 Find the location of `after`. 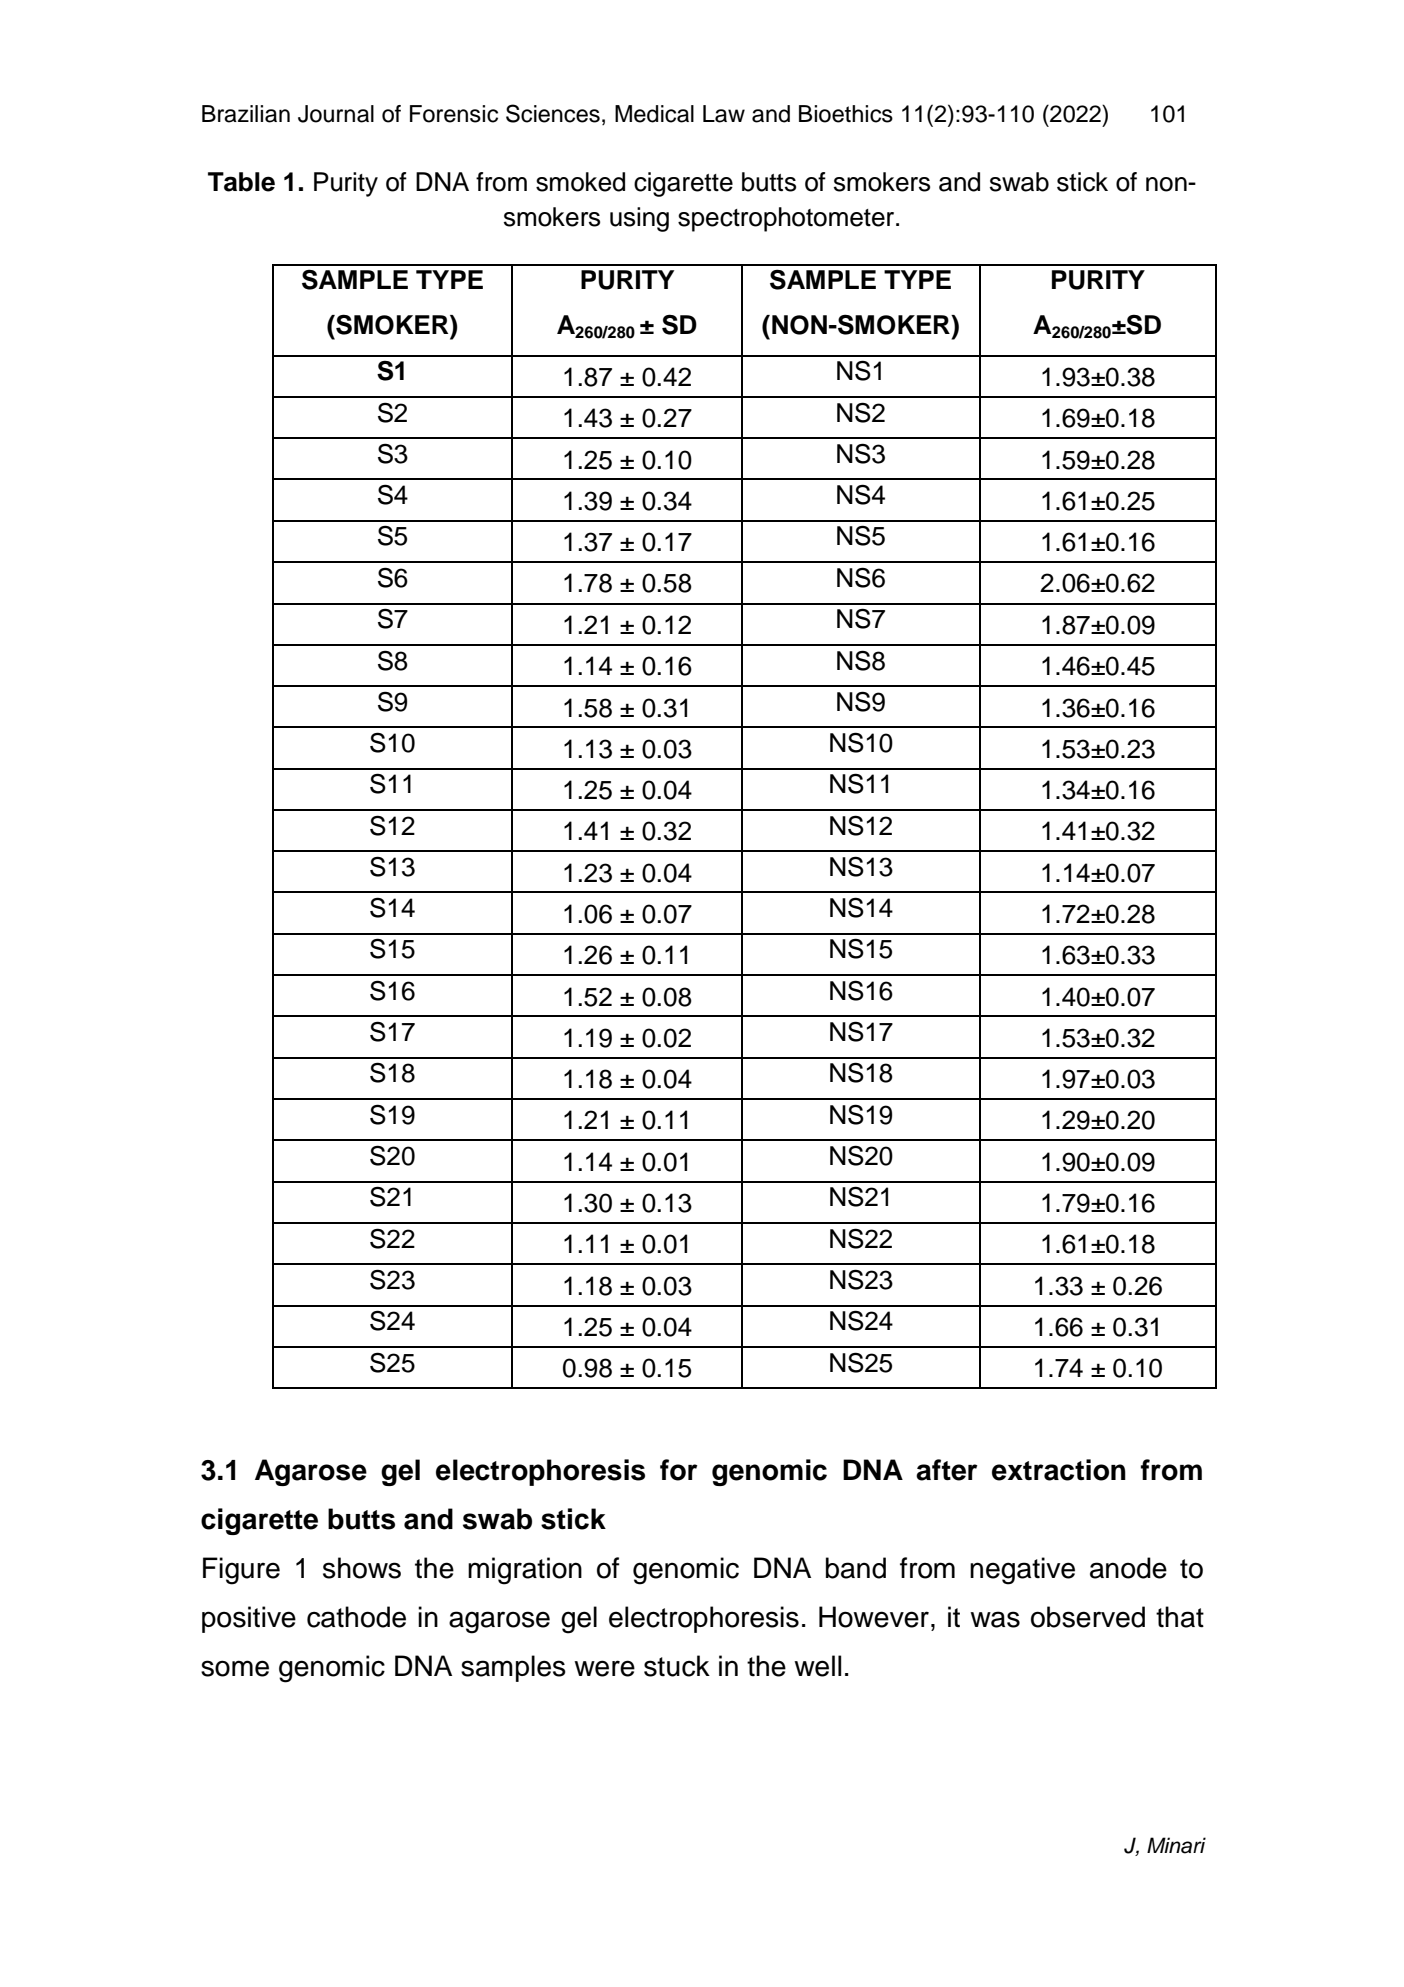

after is located at coordinates (947, 1470).
